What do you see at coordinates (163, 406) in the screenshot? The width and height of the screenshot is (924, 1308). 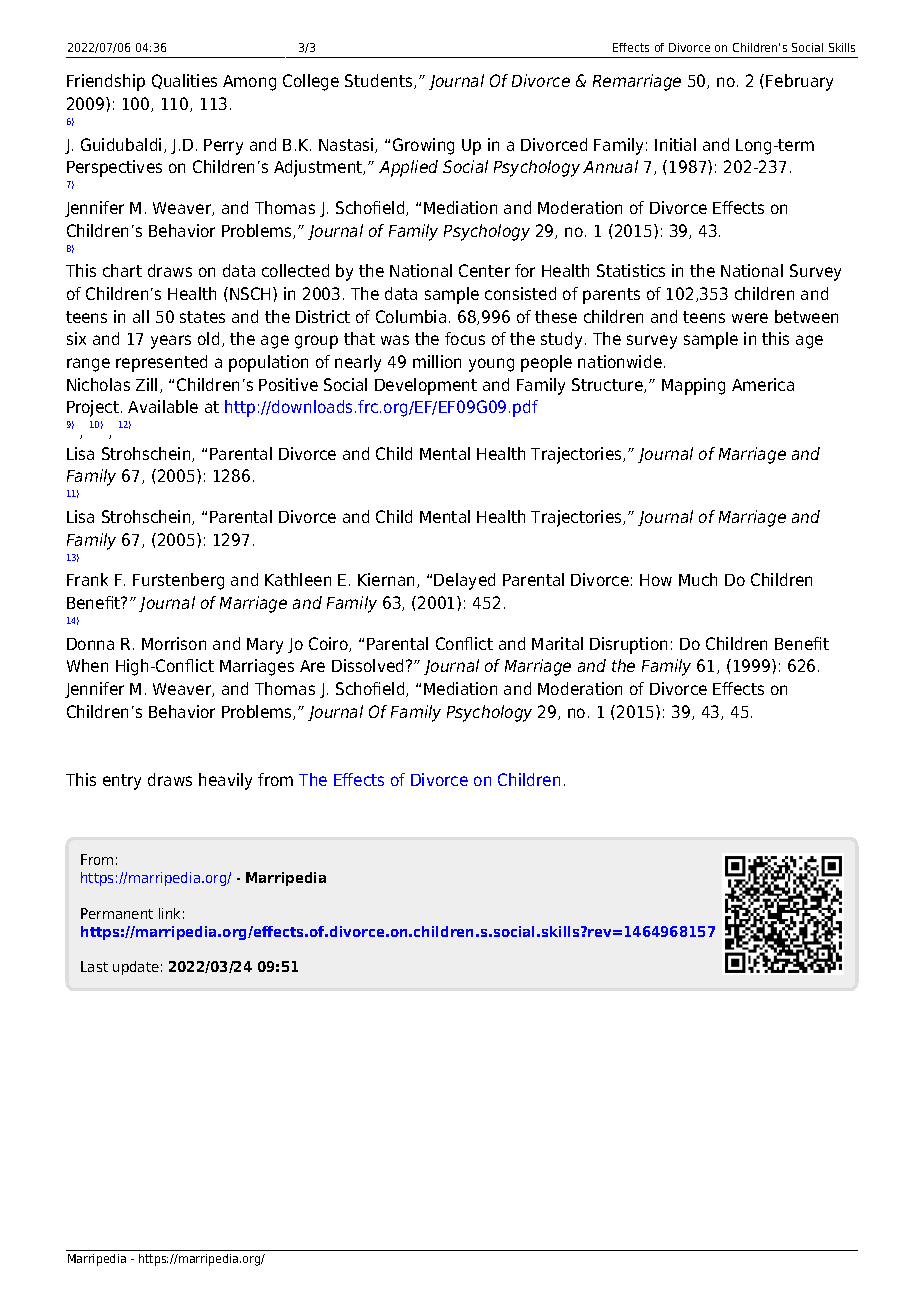 I see `Available` at bounding box center [163, 406].
